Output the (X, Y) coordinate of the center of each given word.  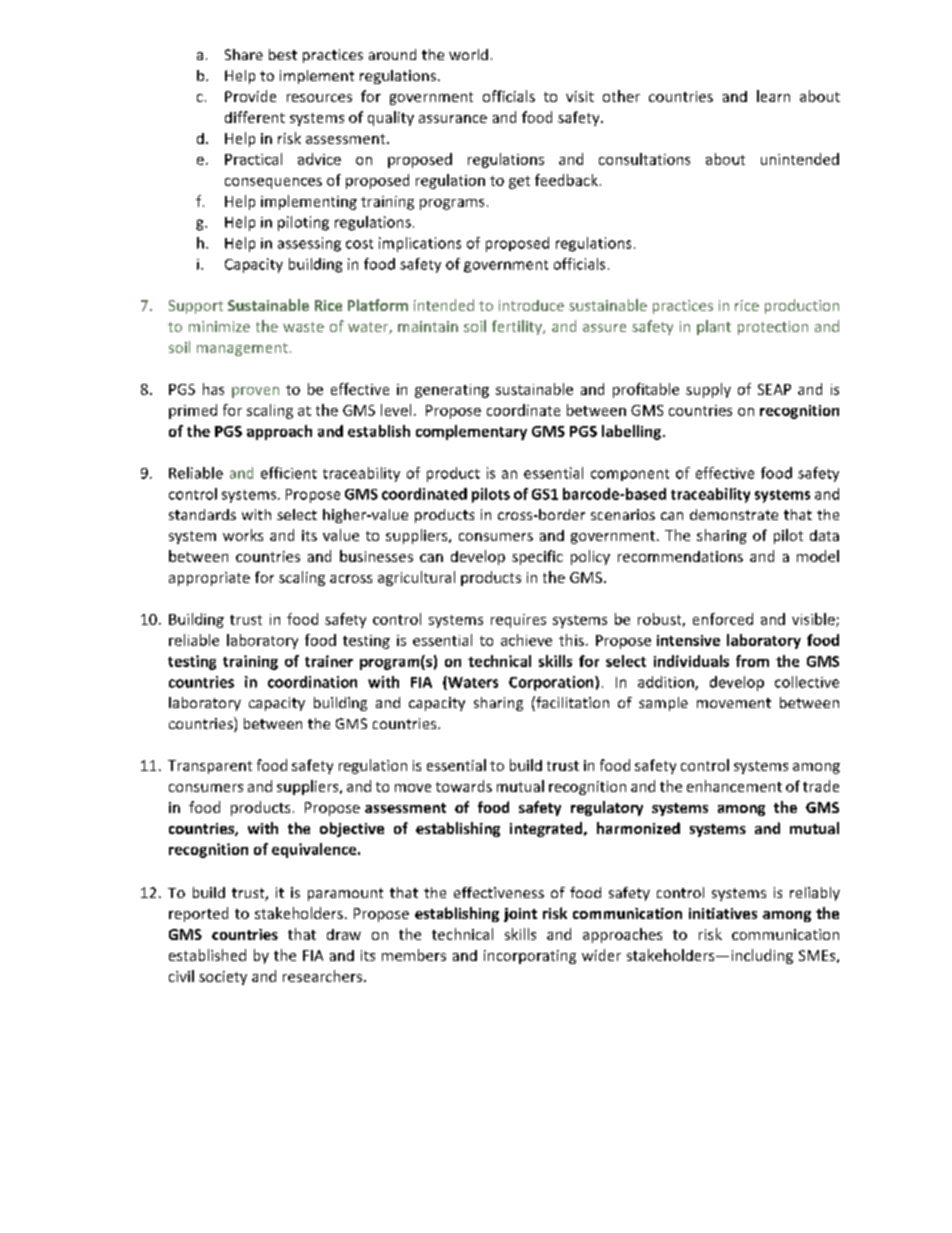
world (468, 54)
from (752, 661)
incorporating (530, 957)
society (223, 978)
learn (773, 96)
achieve (526, 640)
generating (452, 391)
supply (708, 390)
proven (255, 392)
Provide (250, 96)
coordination (312, 682)
